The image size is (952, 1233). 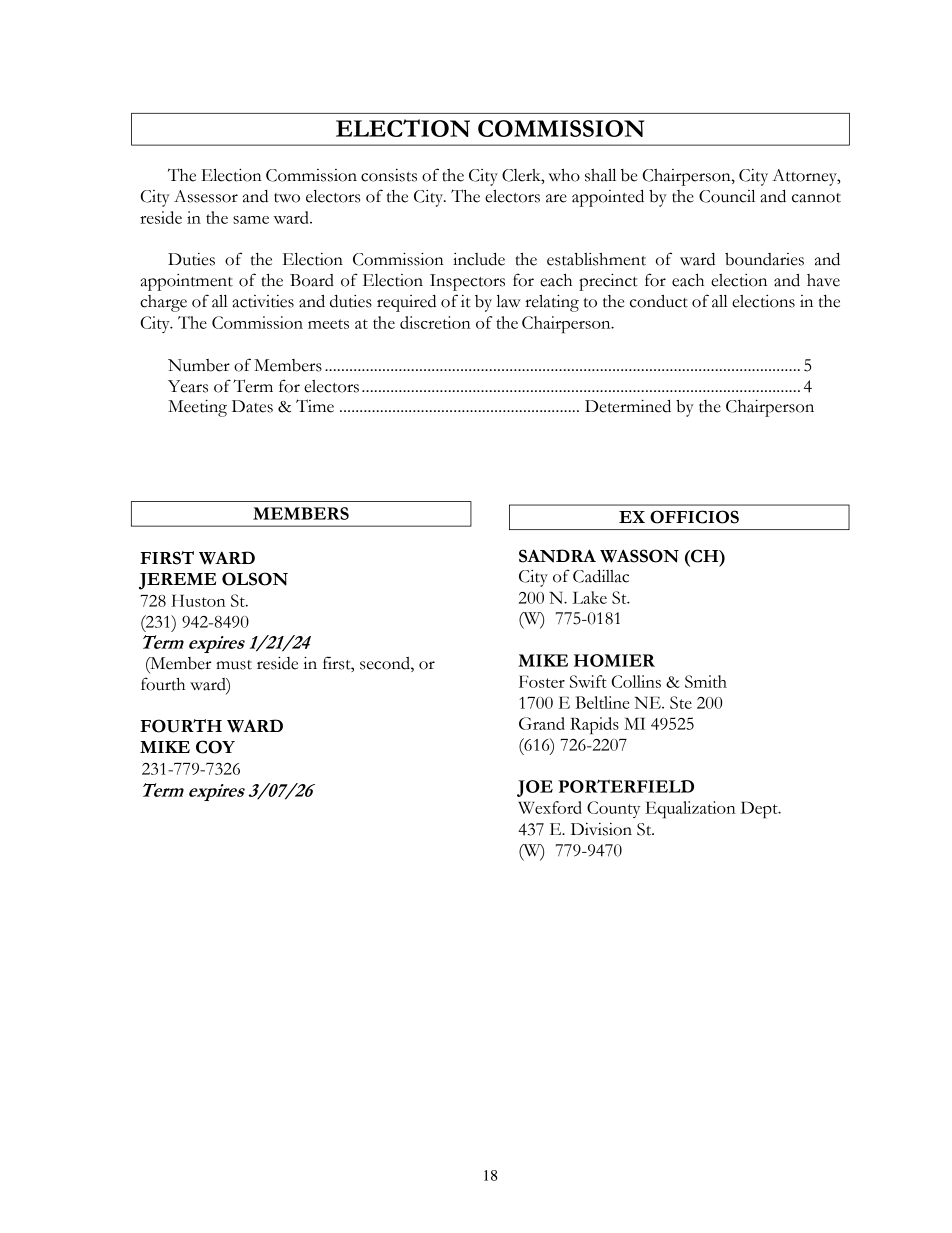 What do you see at coordinates (760, 809) in the screenshot?
I see `Dept` at bounding box center [760, 809].
